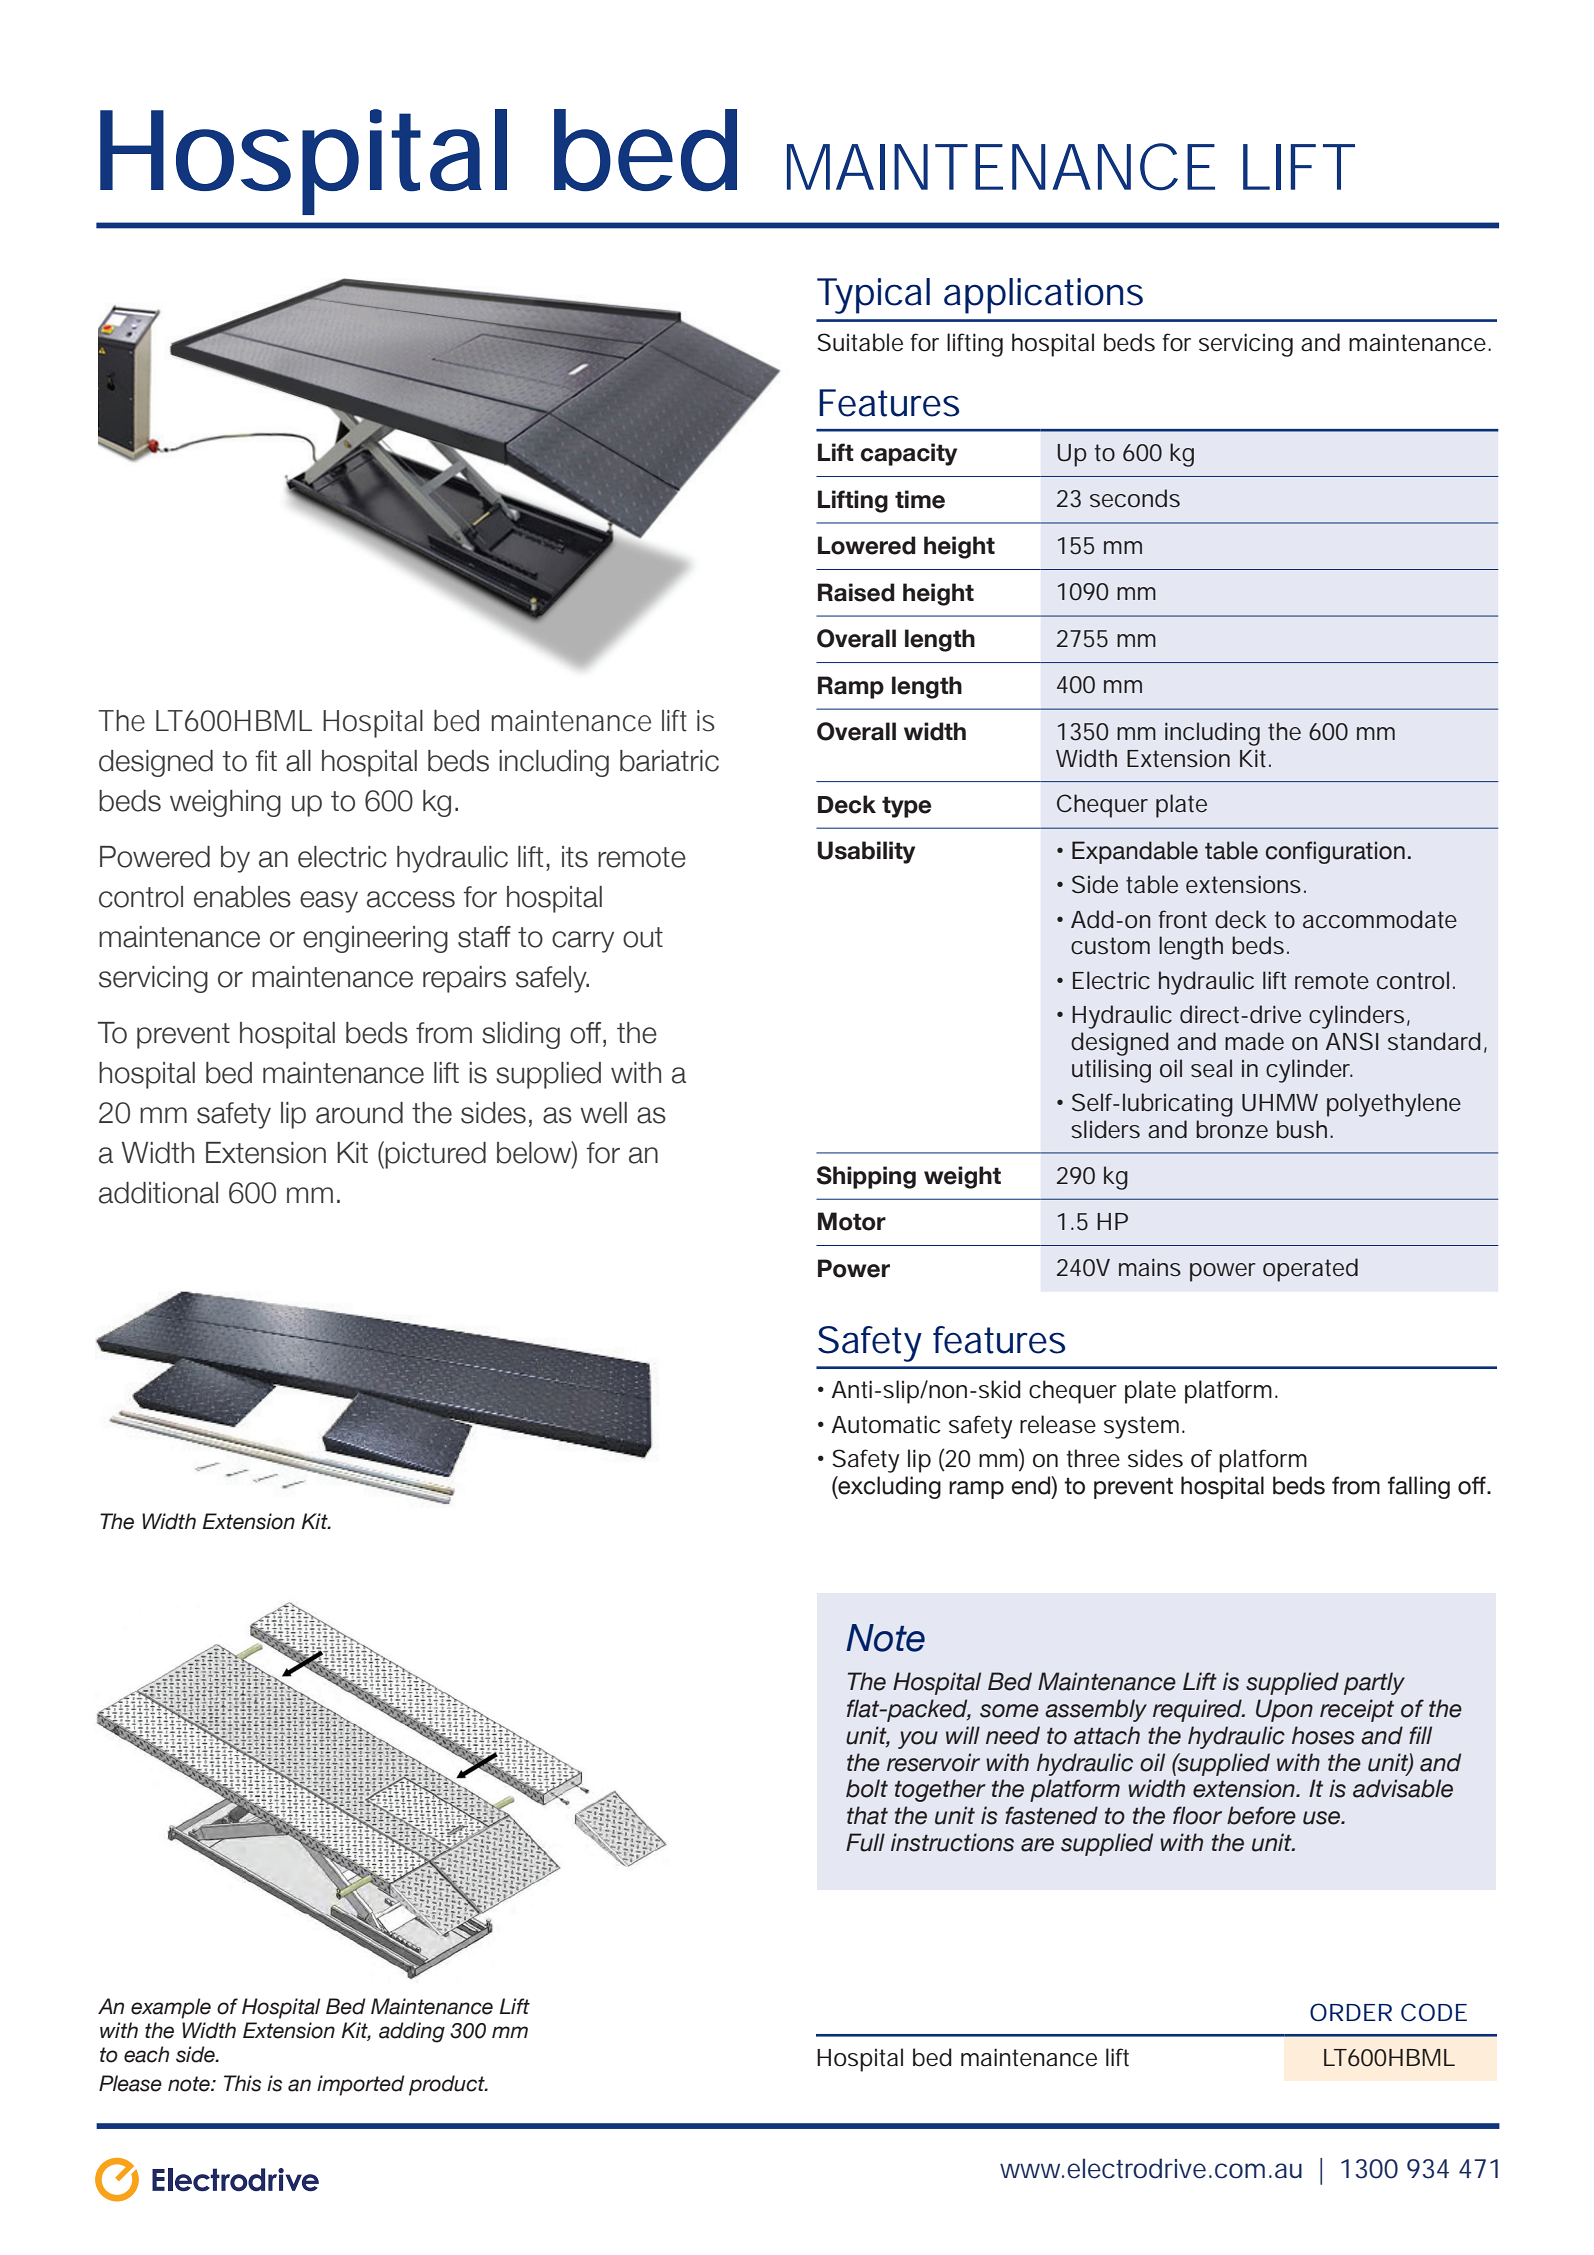 The height and width of the image is (2255, 1594). What do you see at coordinates (1284, 1710) in the image?
I see `Upon` at bounding box center [1284, 1710].
